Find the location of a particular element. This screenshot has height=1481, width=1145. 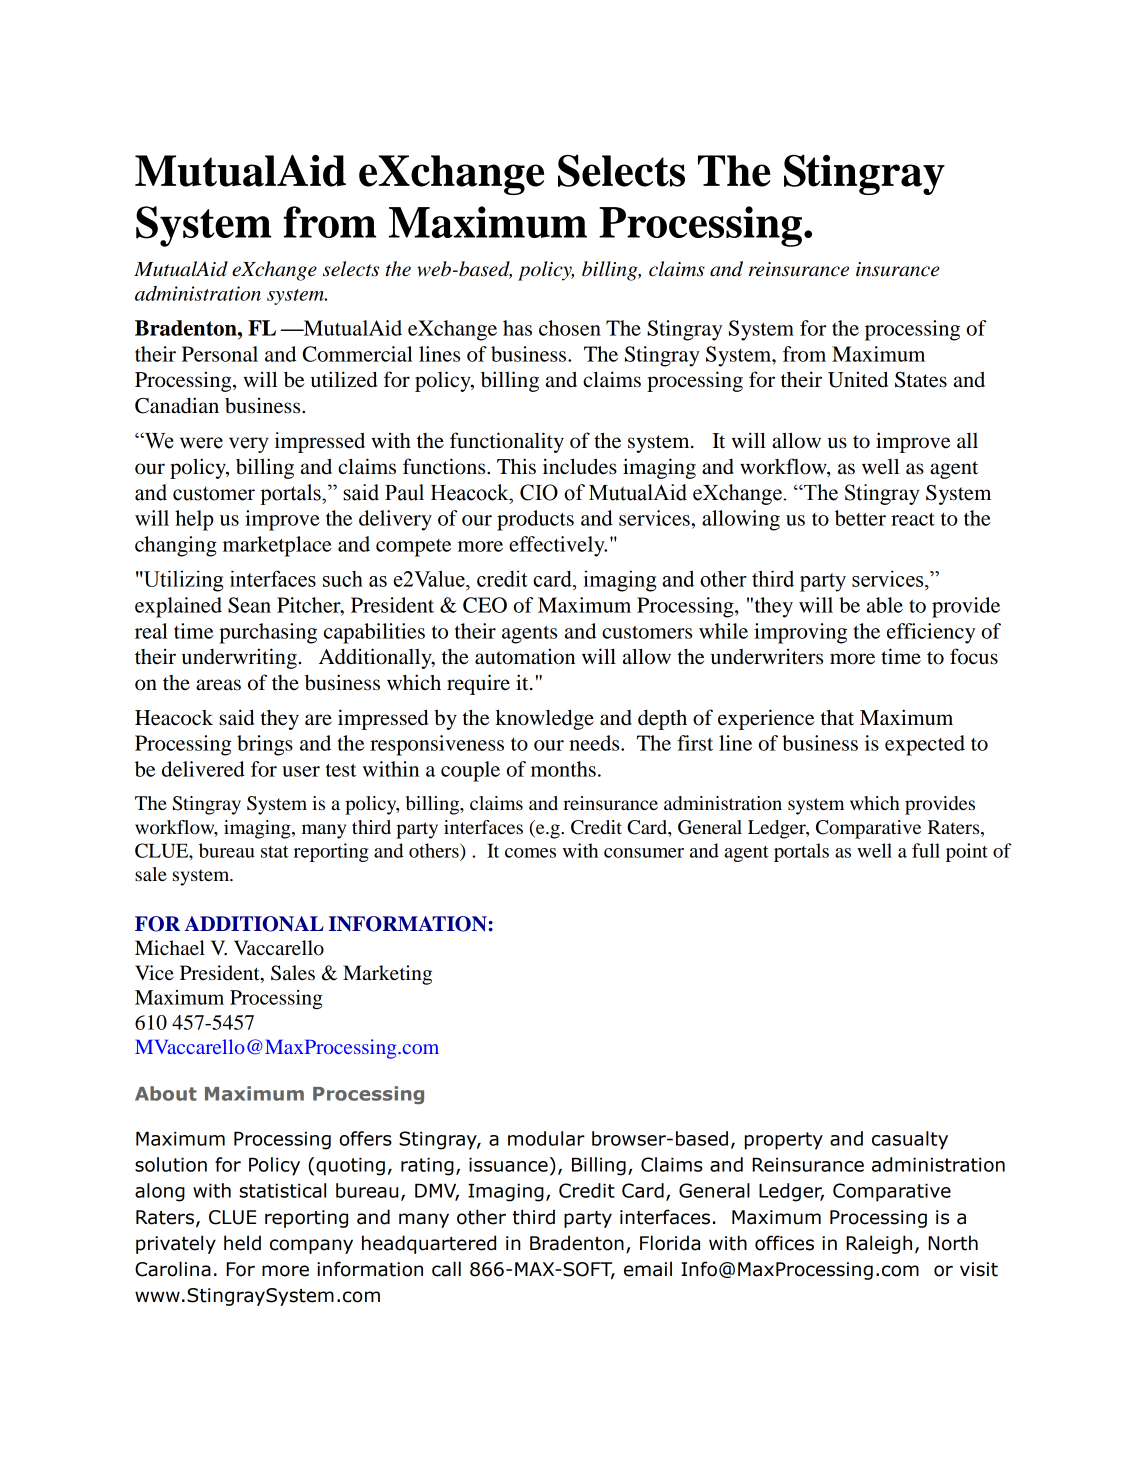

chosen is located at coordinates (570, 328).
